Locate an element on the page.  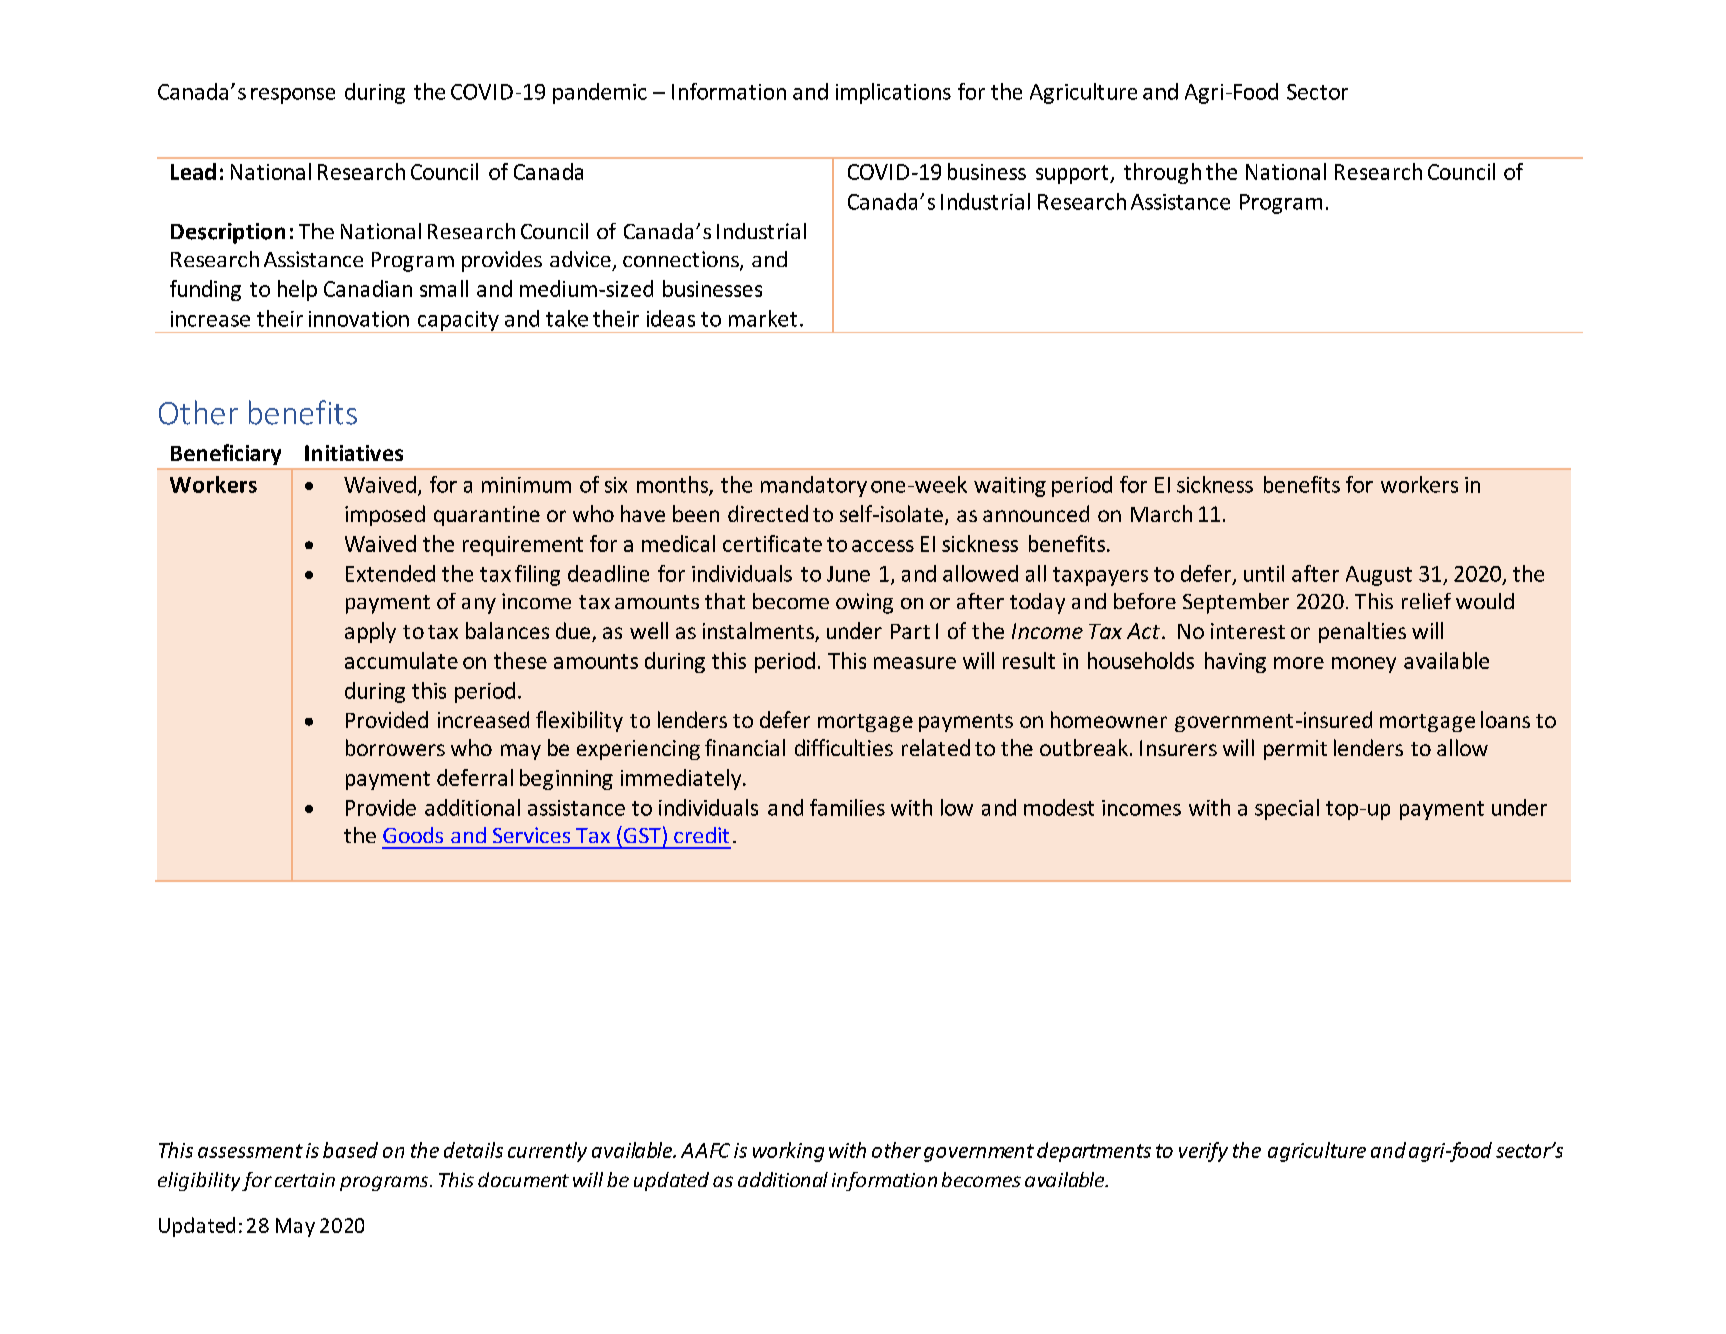
response is located at coordinates (293, 96).
